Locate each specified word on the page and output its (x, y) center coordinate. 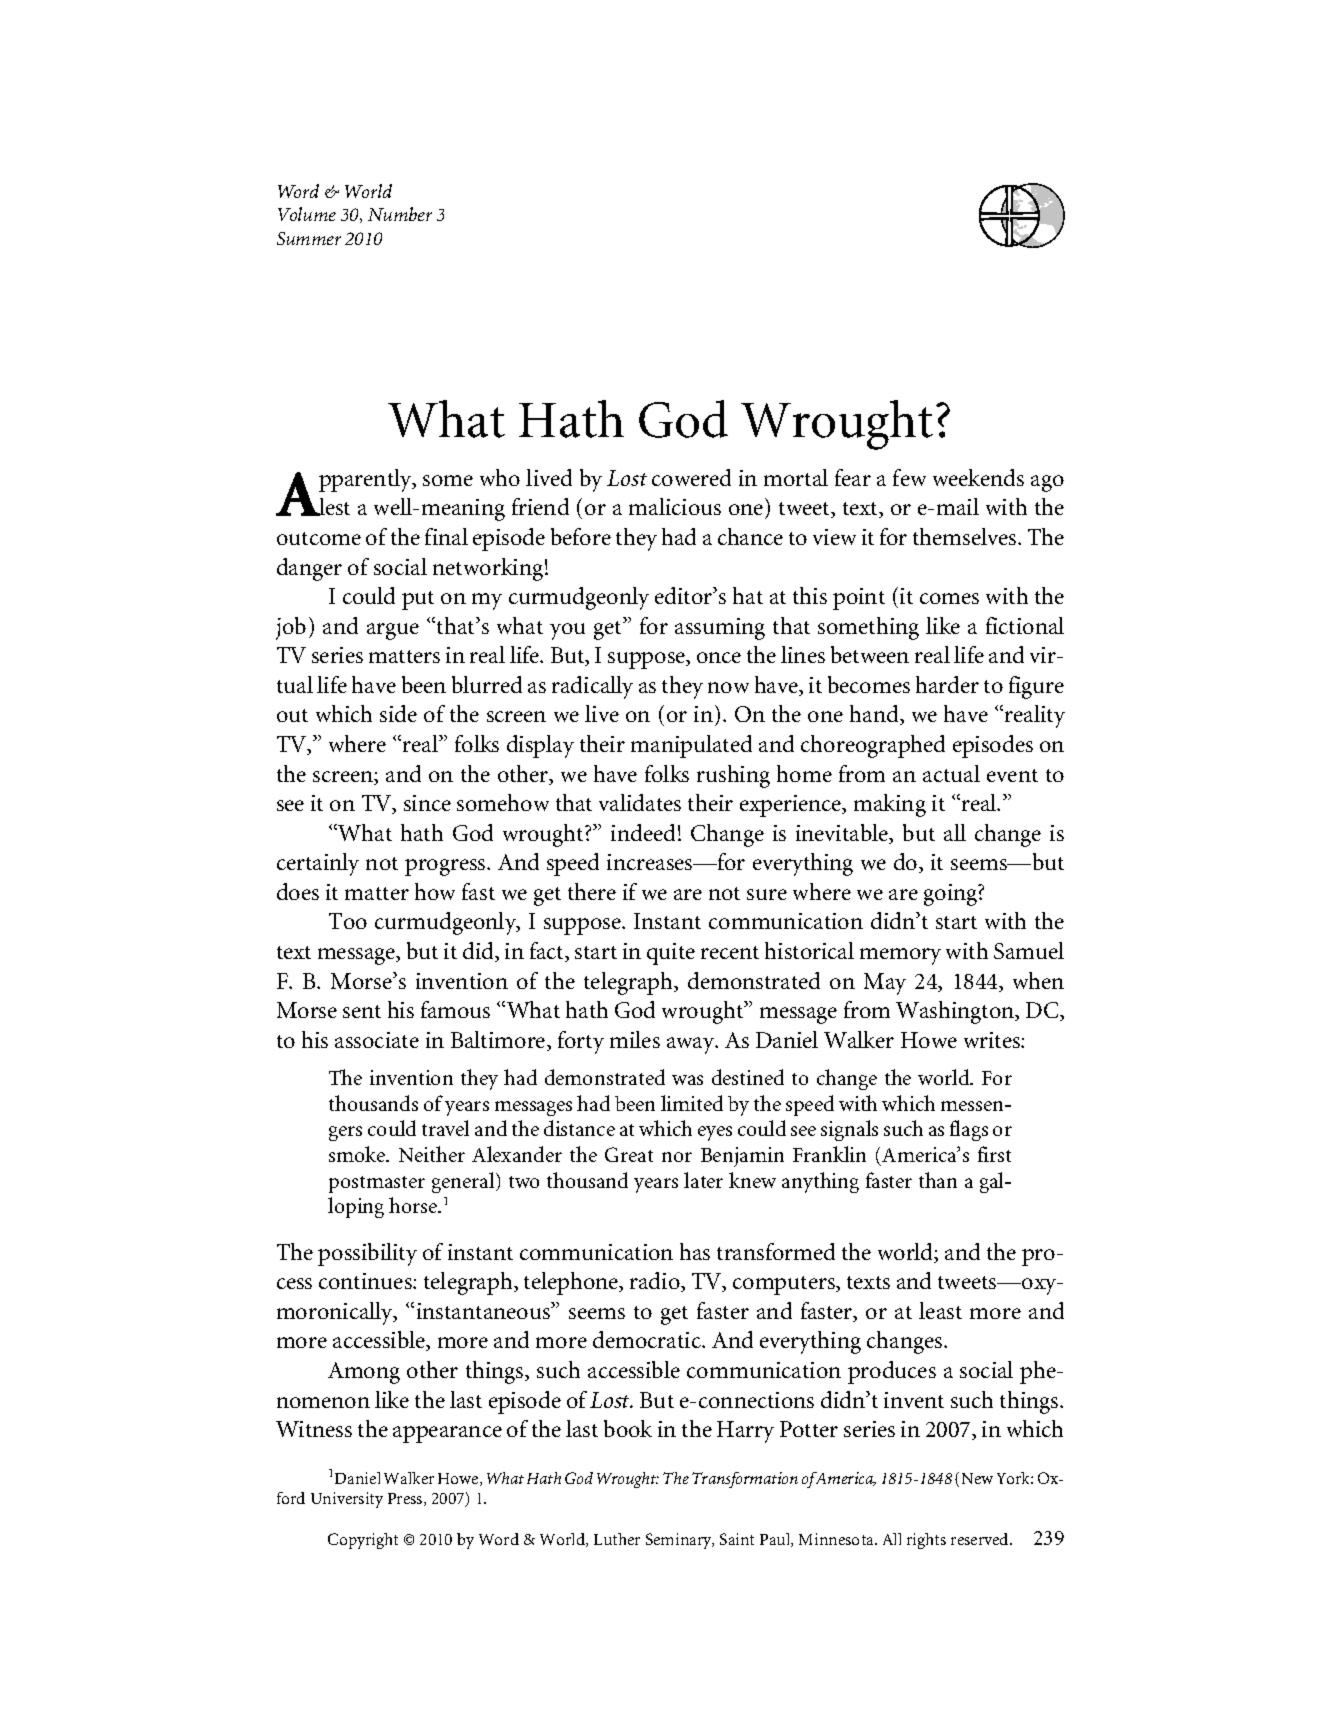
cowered (691, 477)
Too (348, 921)
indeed (643, 832)
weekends (978, 477)
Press (406, 1499)
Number (400, 214)
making (890, 805)
